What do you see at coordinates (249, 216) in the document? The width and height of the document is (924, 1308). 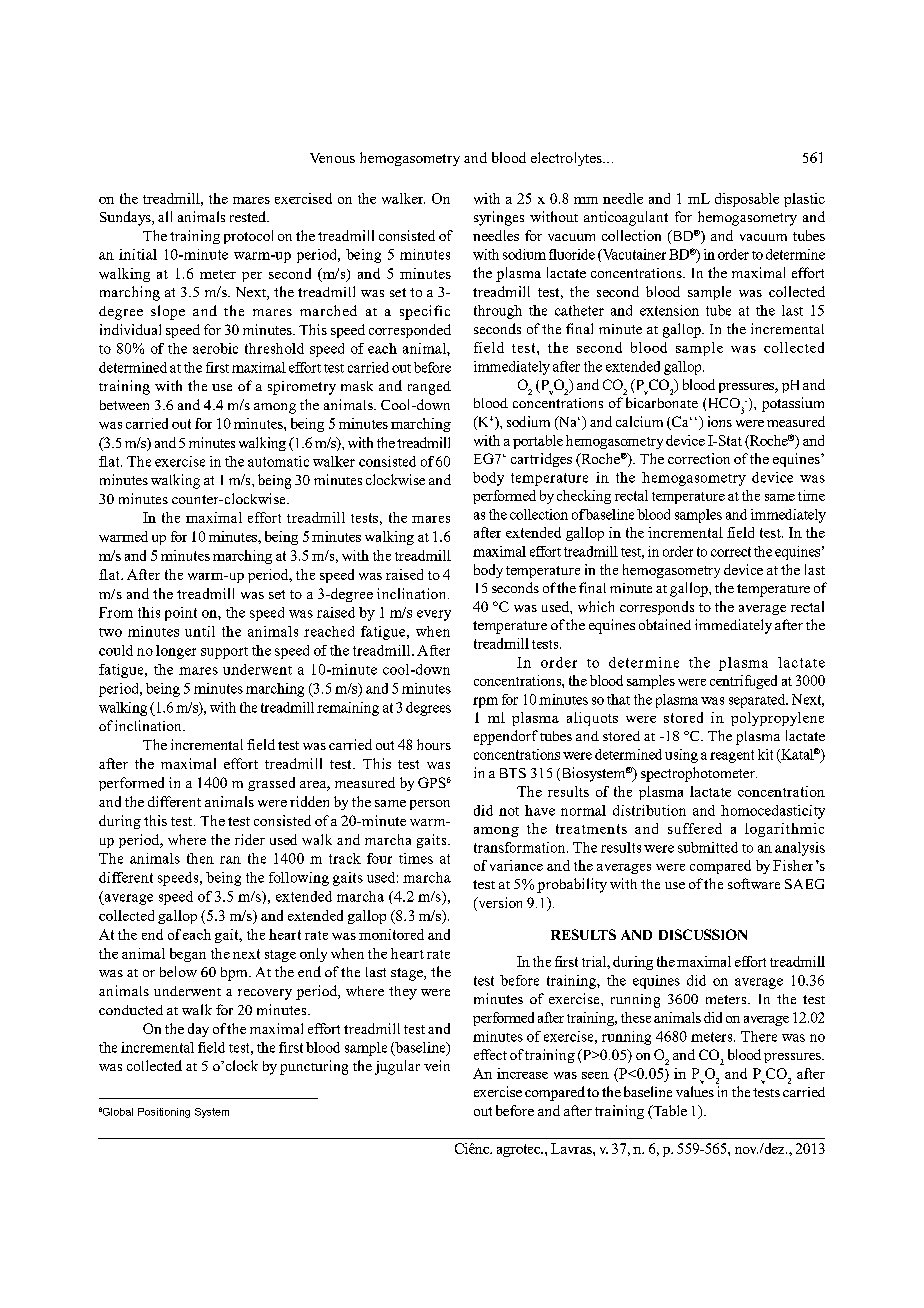 I see `rested` at bounding box center [249, 216].
